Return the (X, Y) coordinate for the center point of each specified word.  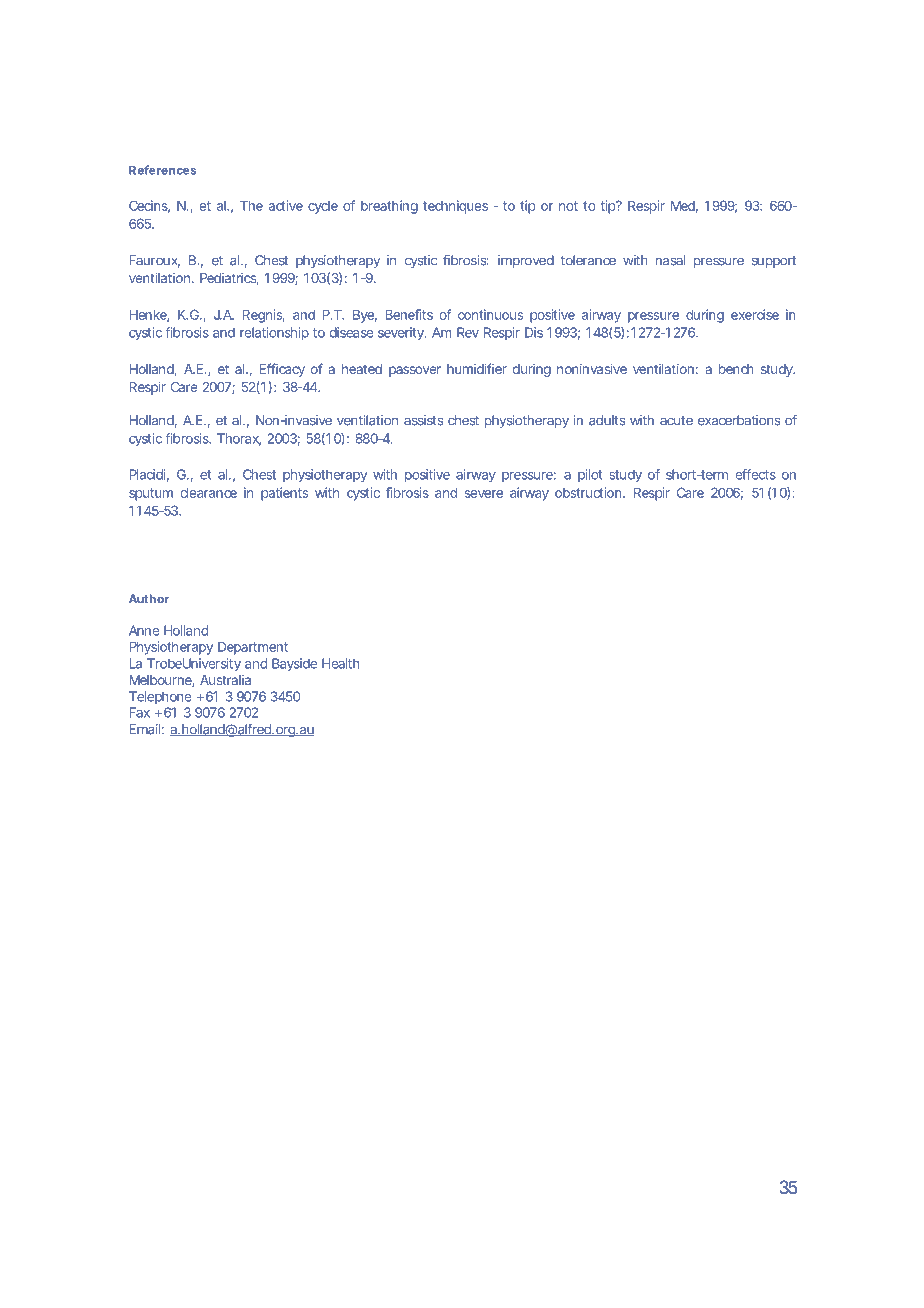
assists (423, 420)
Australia (225, 680)
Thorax (239, 439)
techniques (455, 207)
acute (676, 421)
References (162, 170)
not (568, 206)
